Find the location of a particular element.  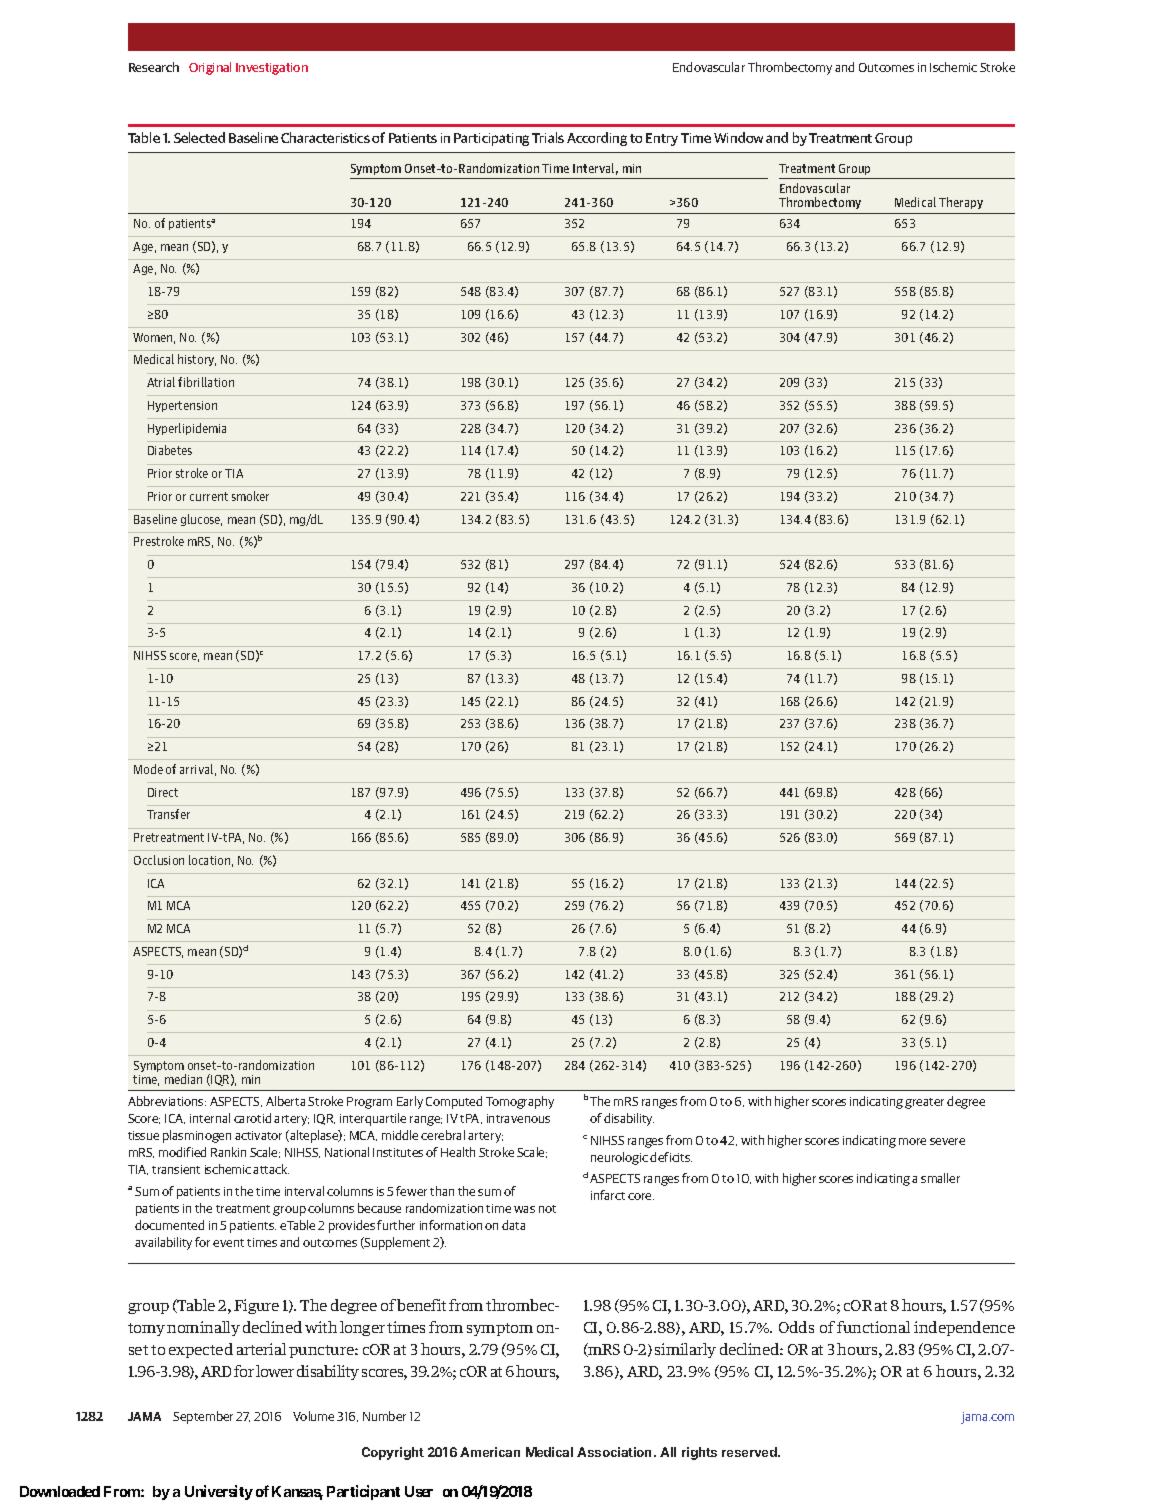

Window is located at coordinates (738, 137).
